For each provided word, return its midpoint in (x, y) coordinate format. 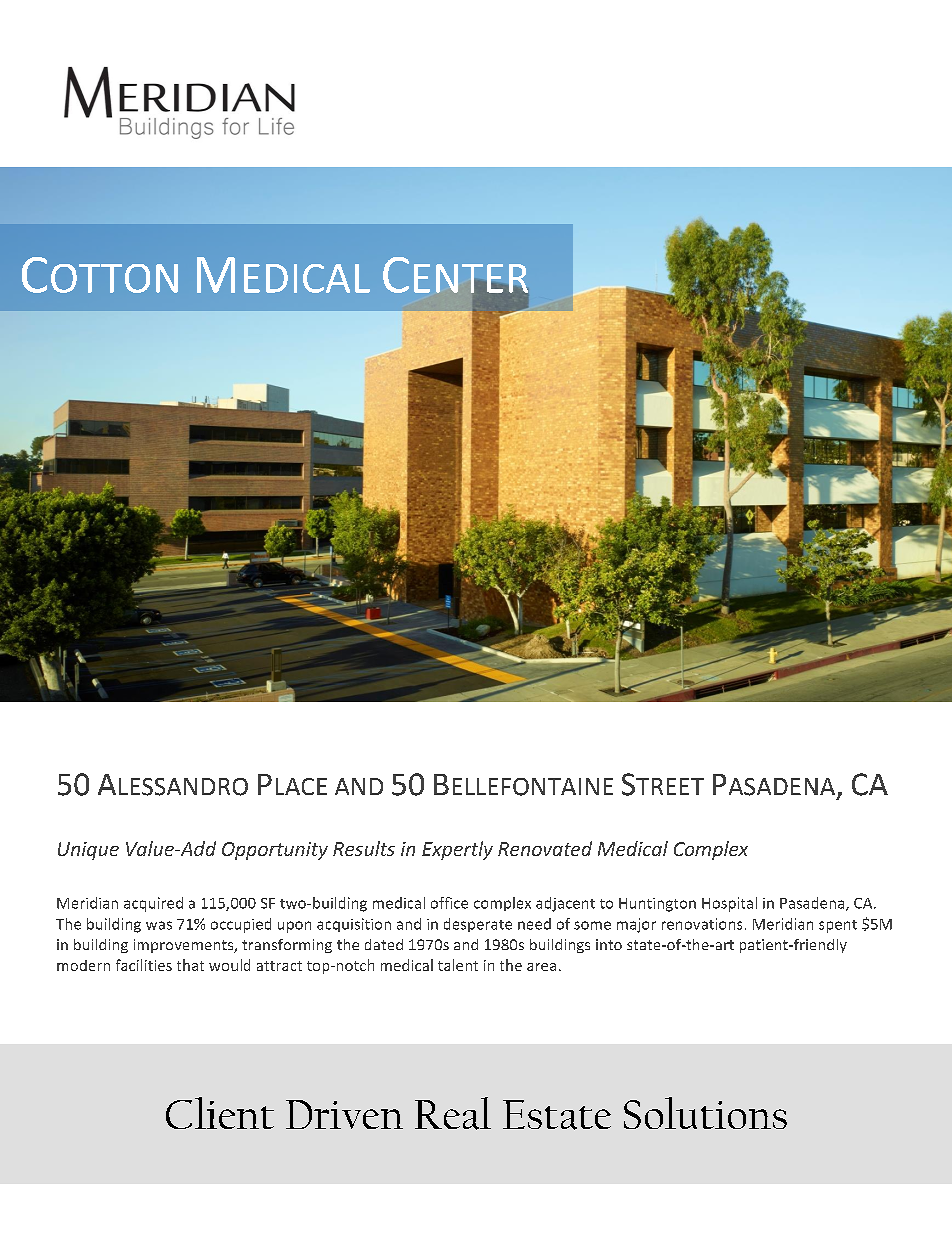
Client (220, 1113)
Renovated (545, 848)
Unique (88, 851)
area (541, 967)
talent (458, 965)
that (190, 965)
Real (453, 1113)
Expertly (457, 850)
